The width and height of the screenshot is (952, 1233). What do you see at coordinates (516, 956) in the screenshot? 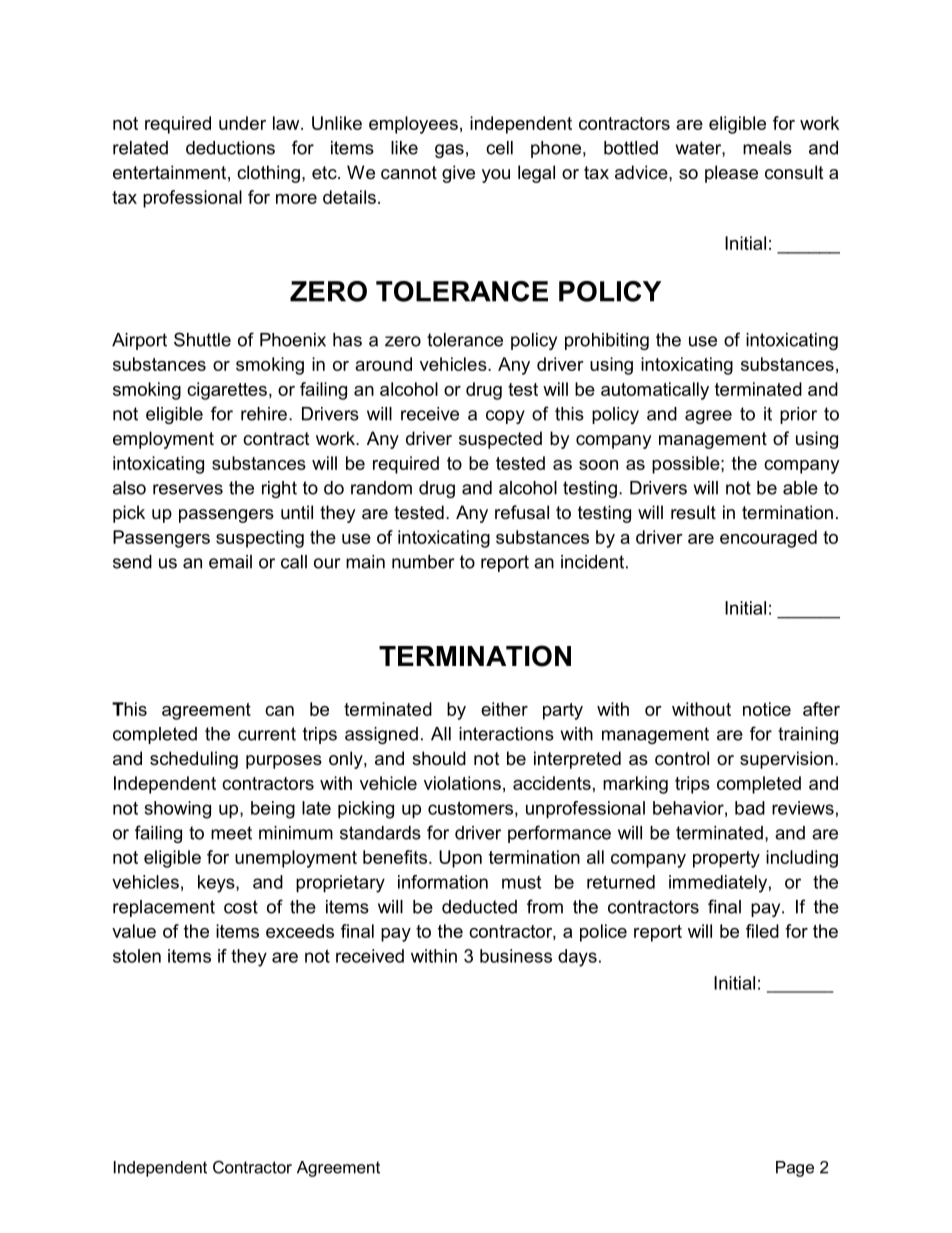
I see `business` at bounding box center [516, 956].
